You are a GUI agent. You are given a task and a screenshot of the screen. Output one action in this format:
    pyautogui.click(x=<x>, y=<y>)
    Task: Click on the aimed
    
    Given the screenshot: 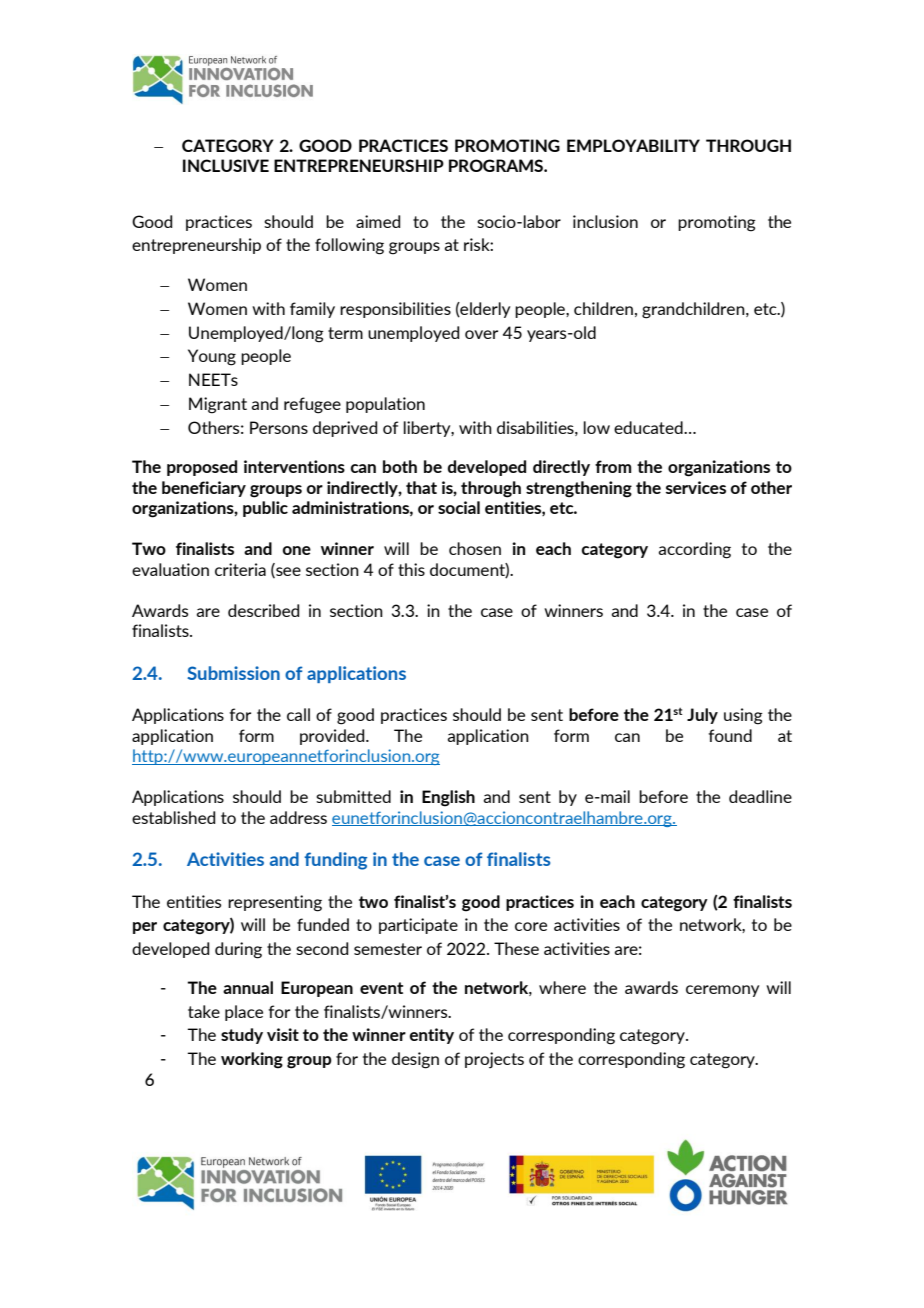 What is the action you would take?
    pyautogui.click(x=378, y=221)
